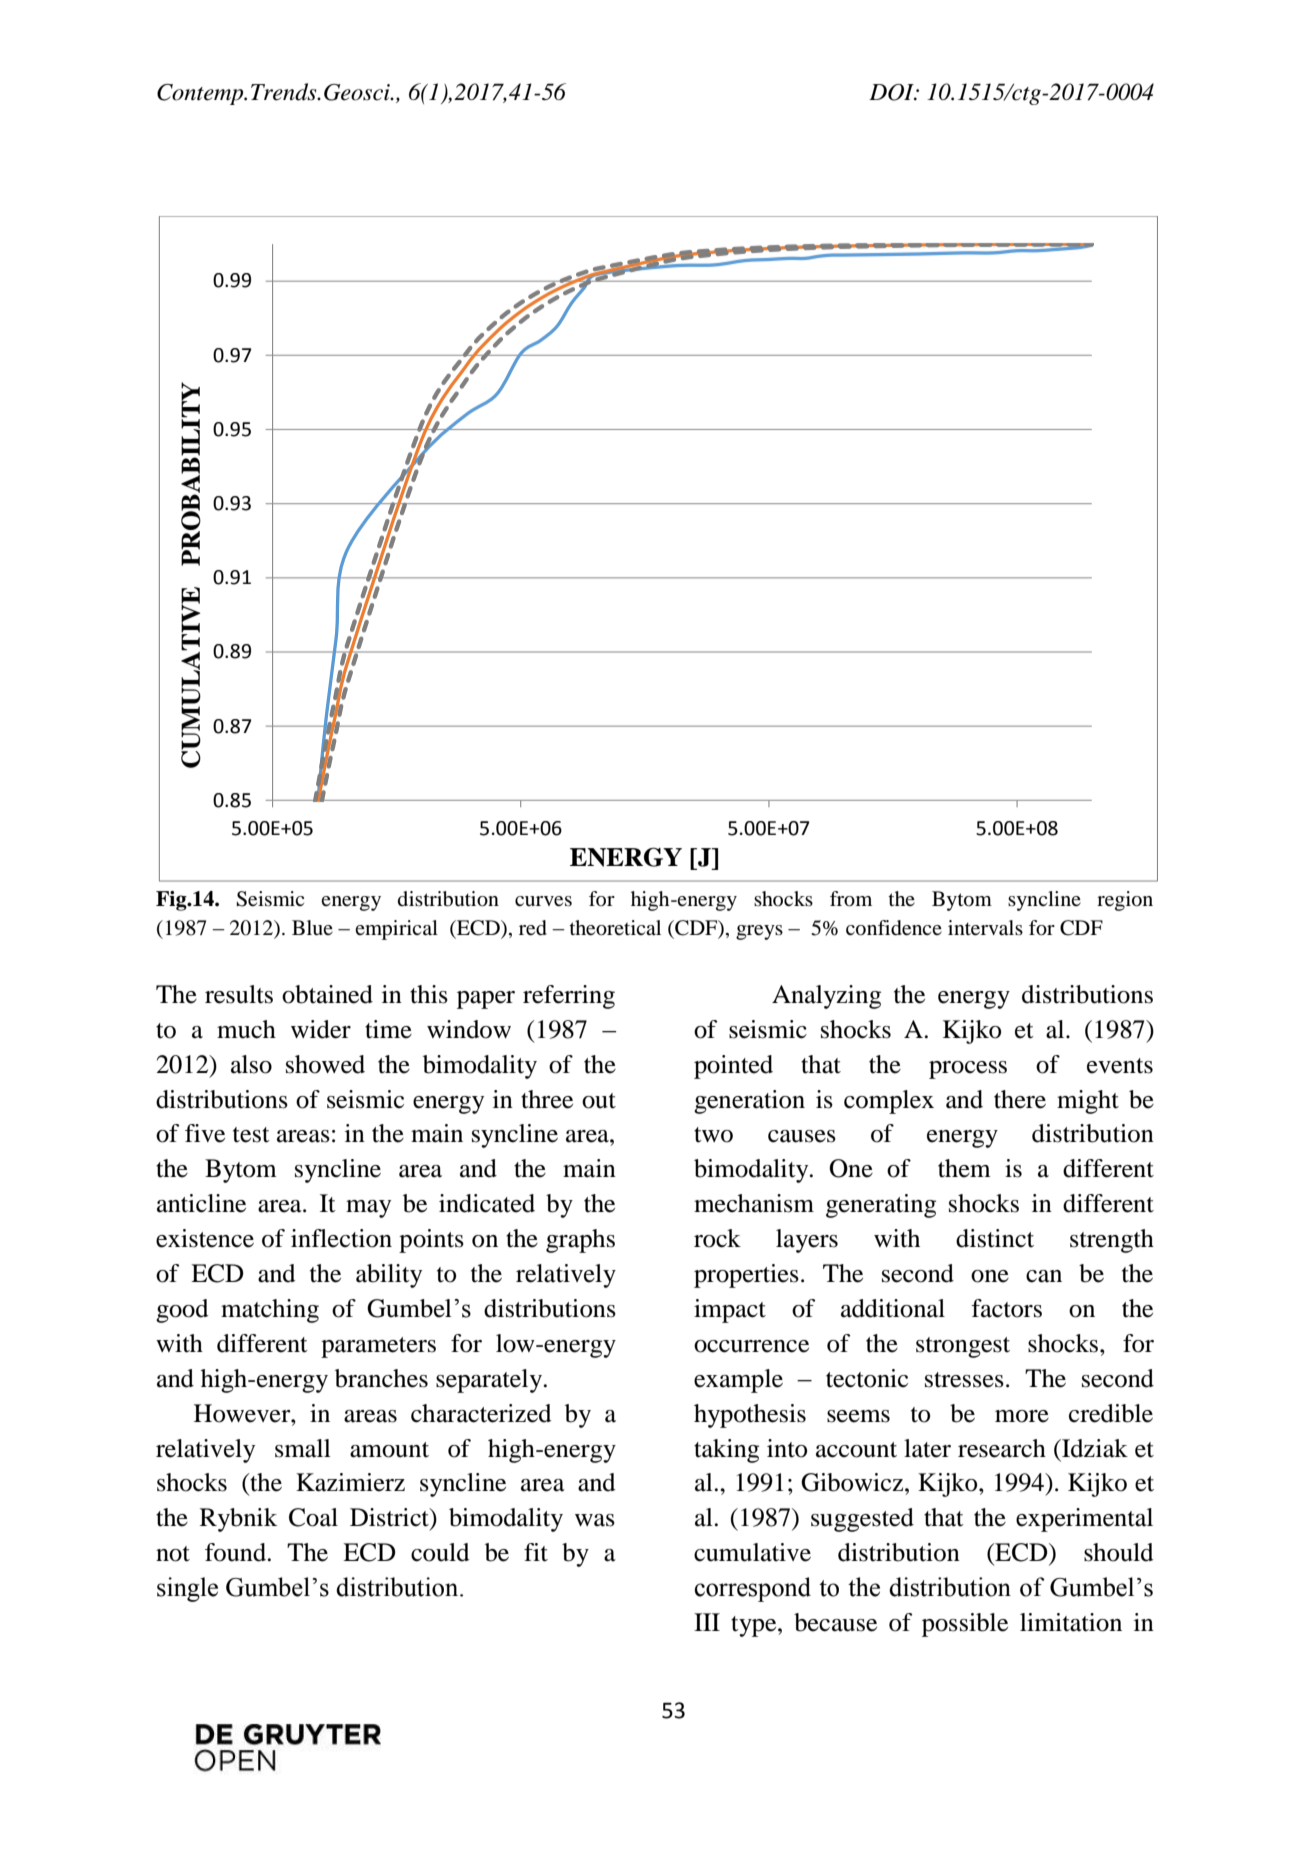 This image has height=1852, width=1310. Describe the element at coordinates (543, 901) in the image. I see `curves` at that location.
